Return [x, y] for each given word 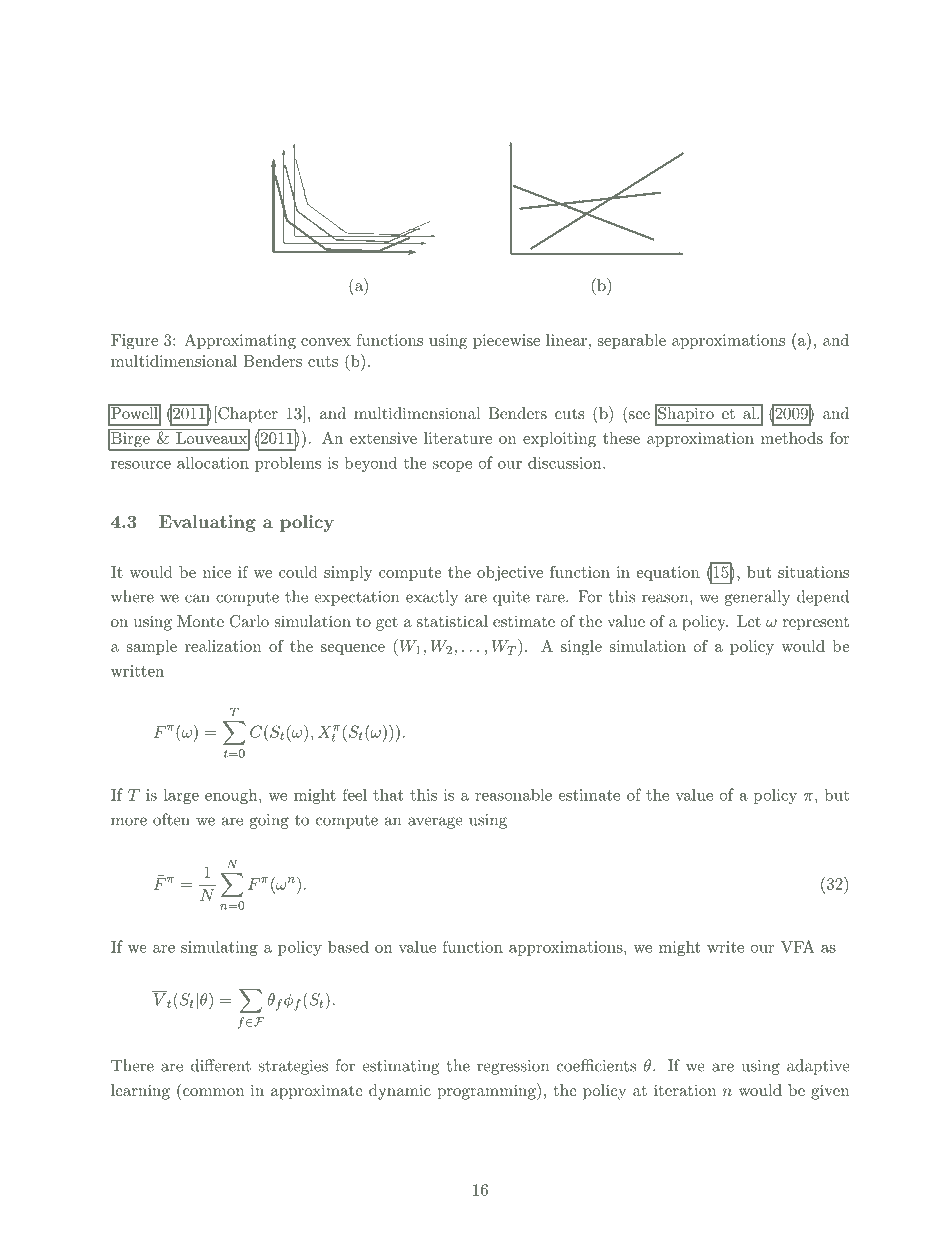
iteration [685, 1090]
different [221, 1065]
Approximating [240, 342]
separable [632, 341]
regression [513, 1067]
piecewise [506, 341]
